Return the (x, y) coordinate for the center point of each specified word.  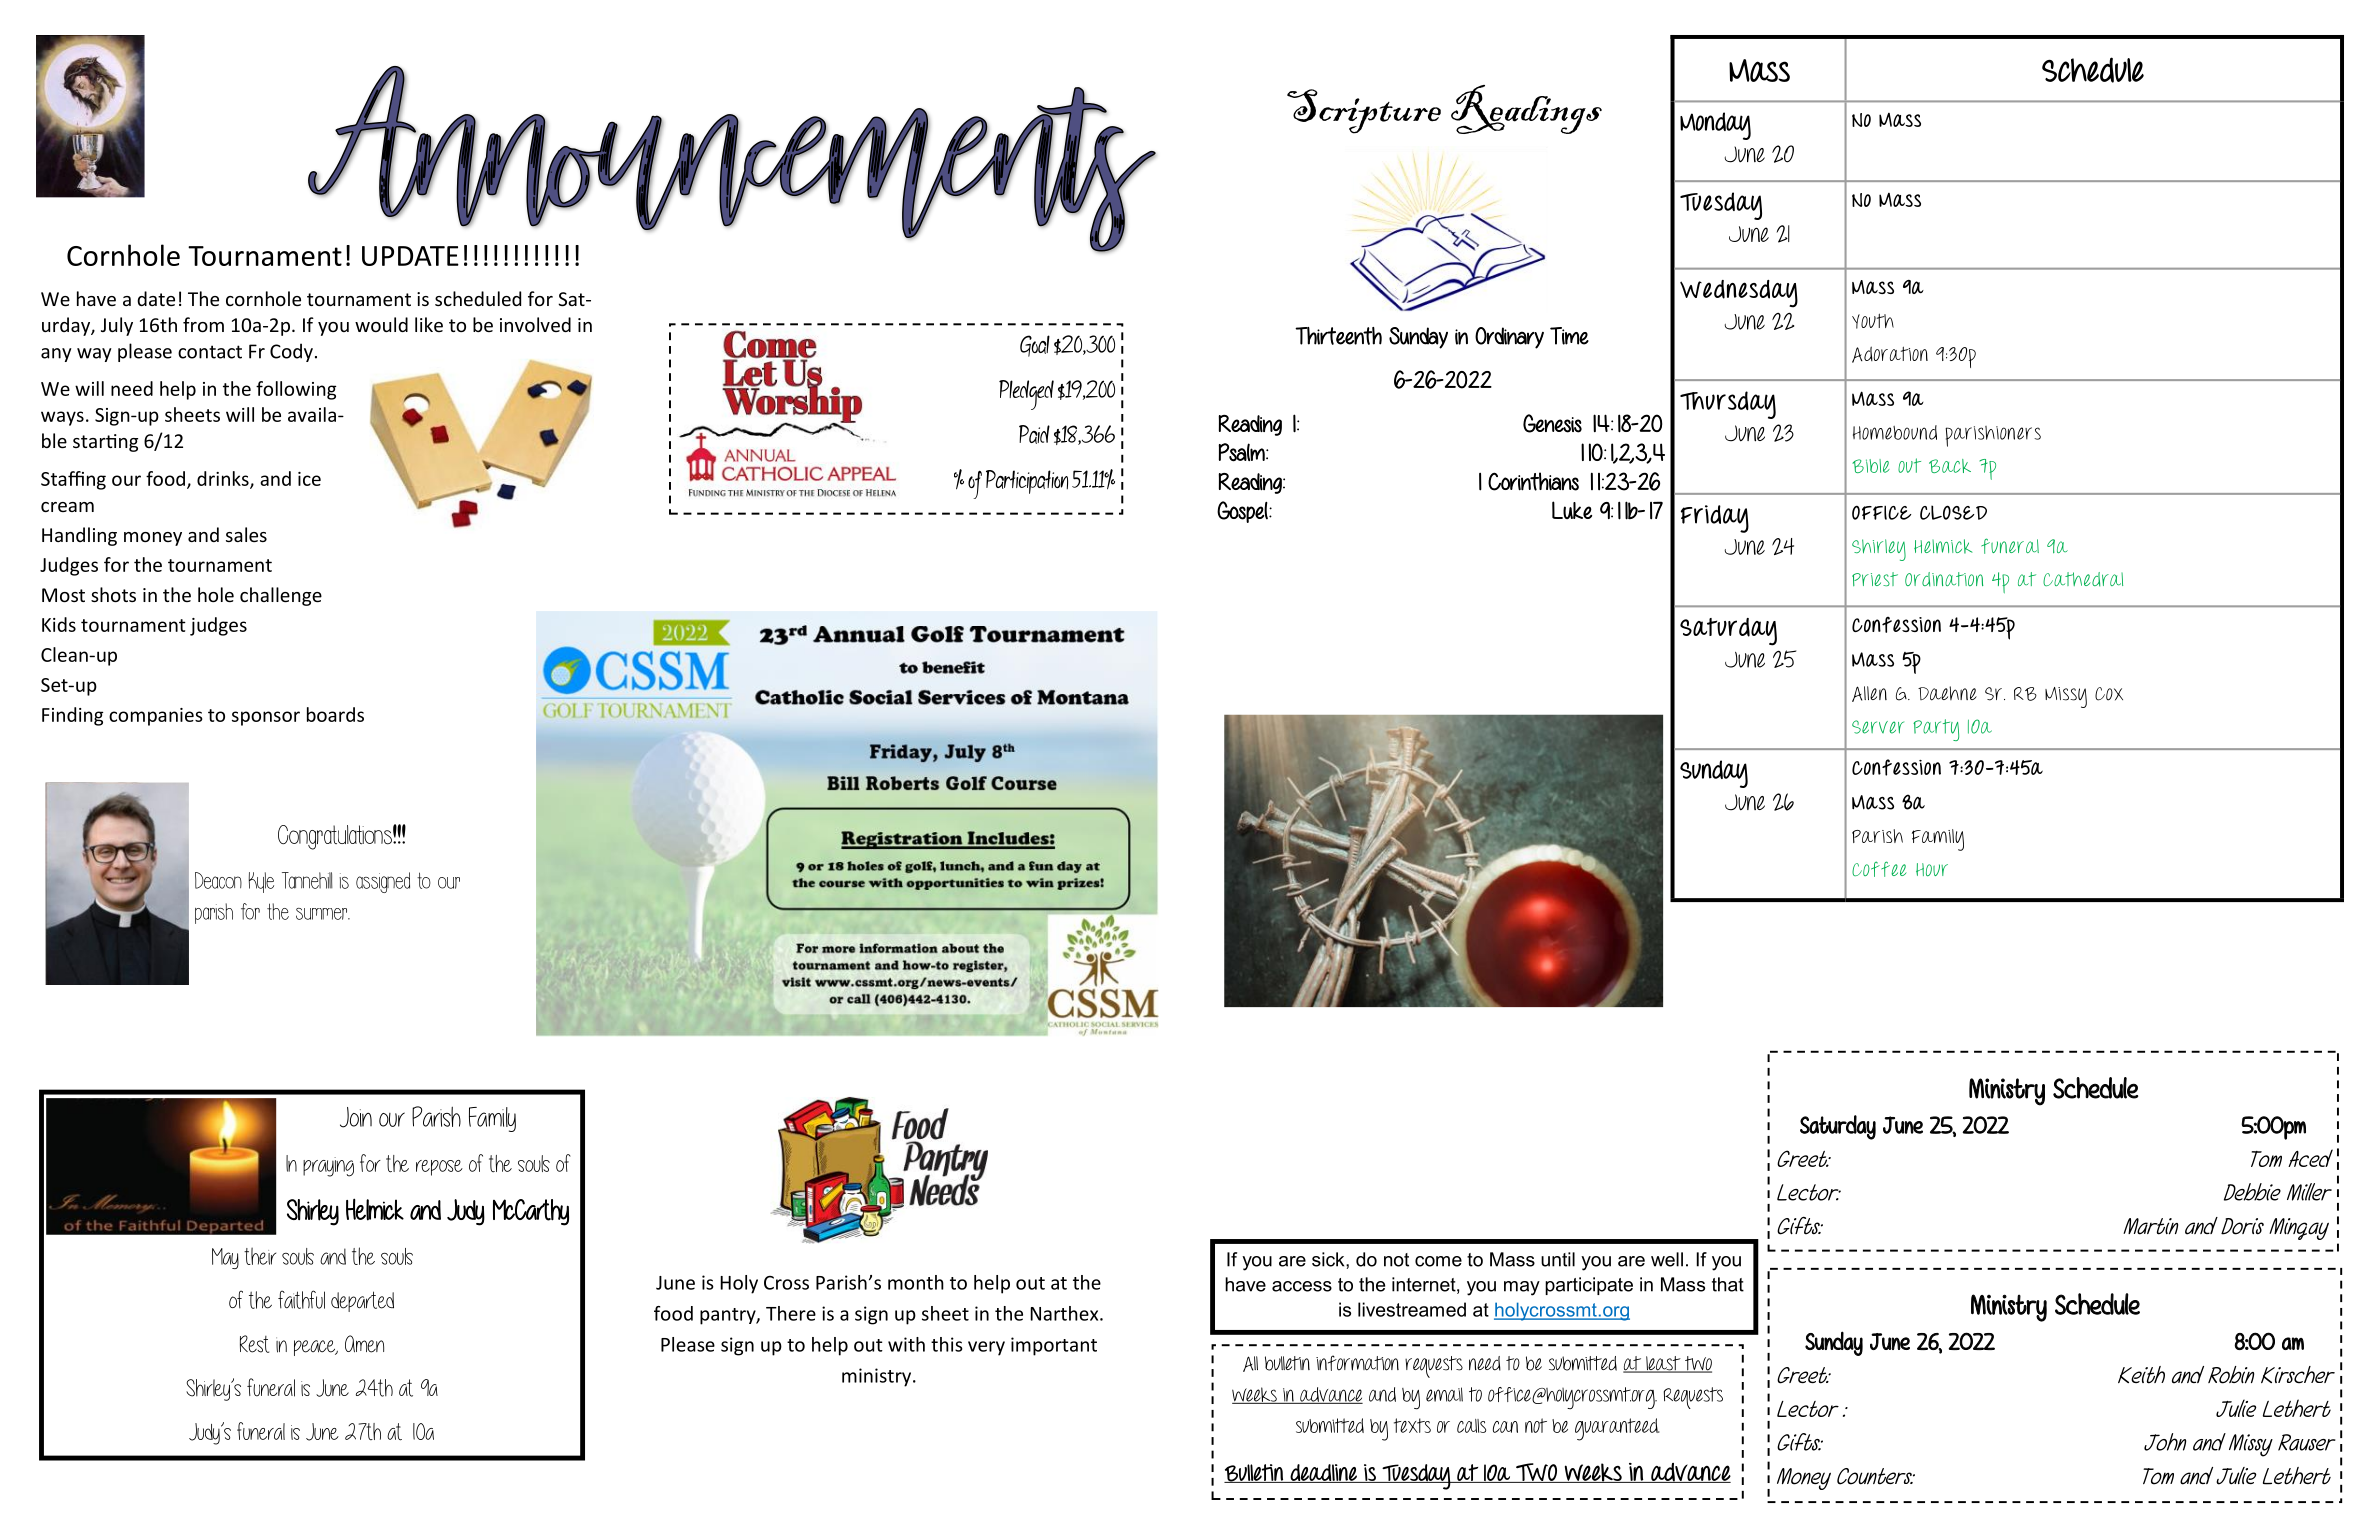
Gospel (1243, 512)
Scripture (1364, 111)
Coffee (1879, 869)
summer (322, 914)
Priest (1875, 579)
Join (356, 1117)
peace (316, 1348)
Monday (1715, 126)
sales (246, 534)
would (381, 324)
